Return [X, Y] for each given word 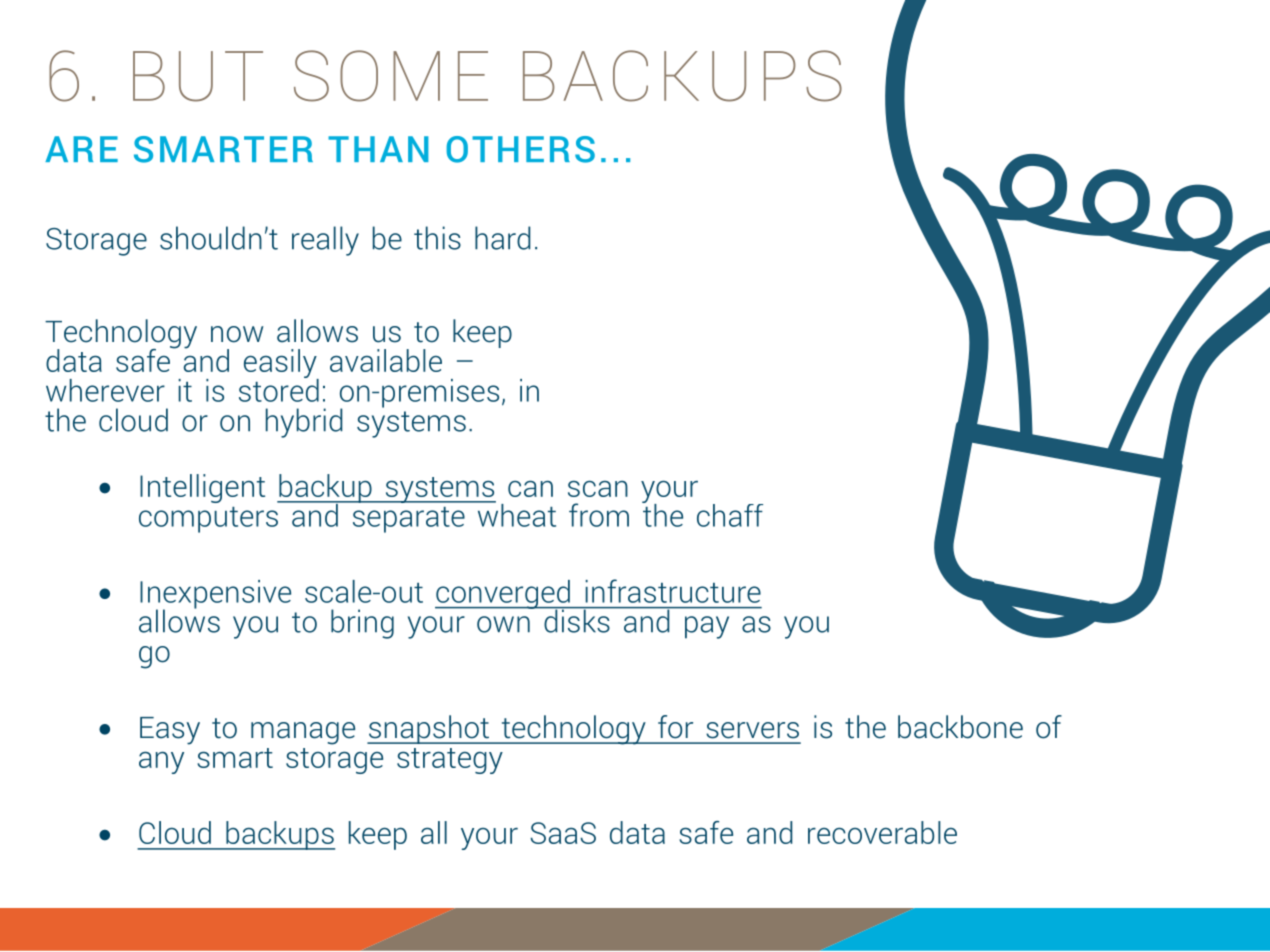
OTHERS [520, 149]
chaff [730, 515]
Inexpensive [215, 595]
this [437, 238]
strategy [450, 761]
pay [707, 627]
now [237, 334]
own [503, 624]
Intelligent [202, 488]
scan [598, 489]
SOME [391, 76]
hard [502, 238]
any [161, 762]
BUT [198, 76]
